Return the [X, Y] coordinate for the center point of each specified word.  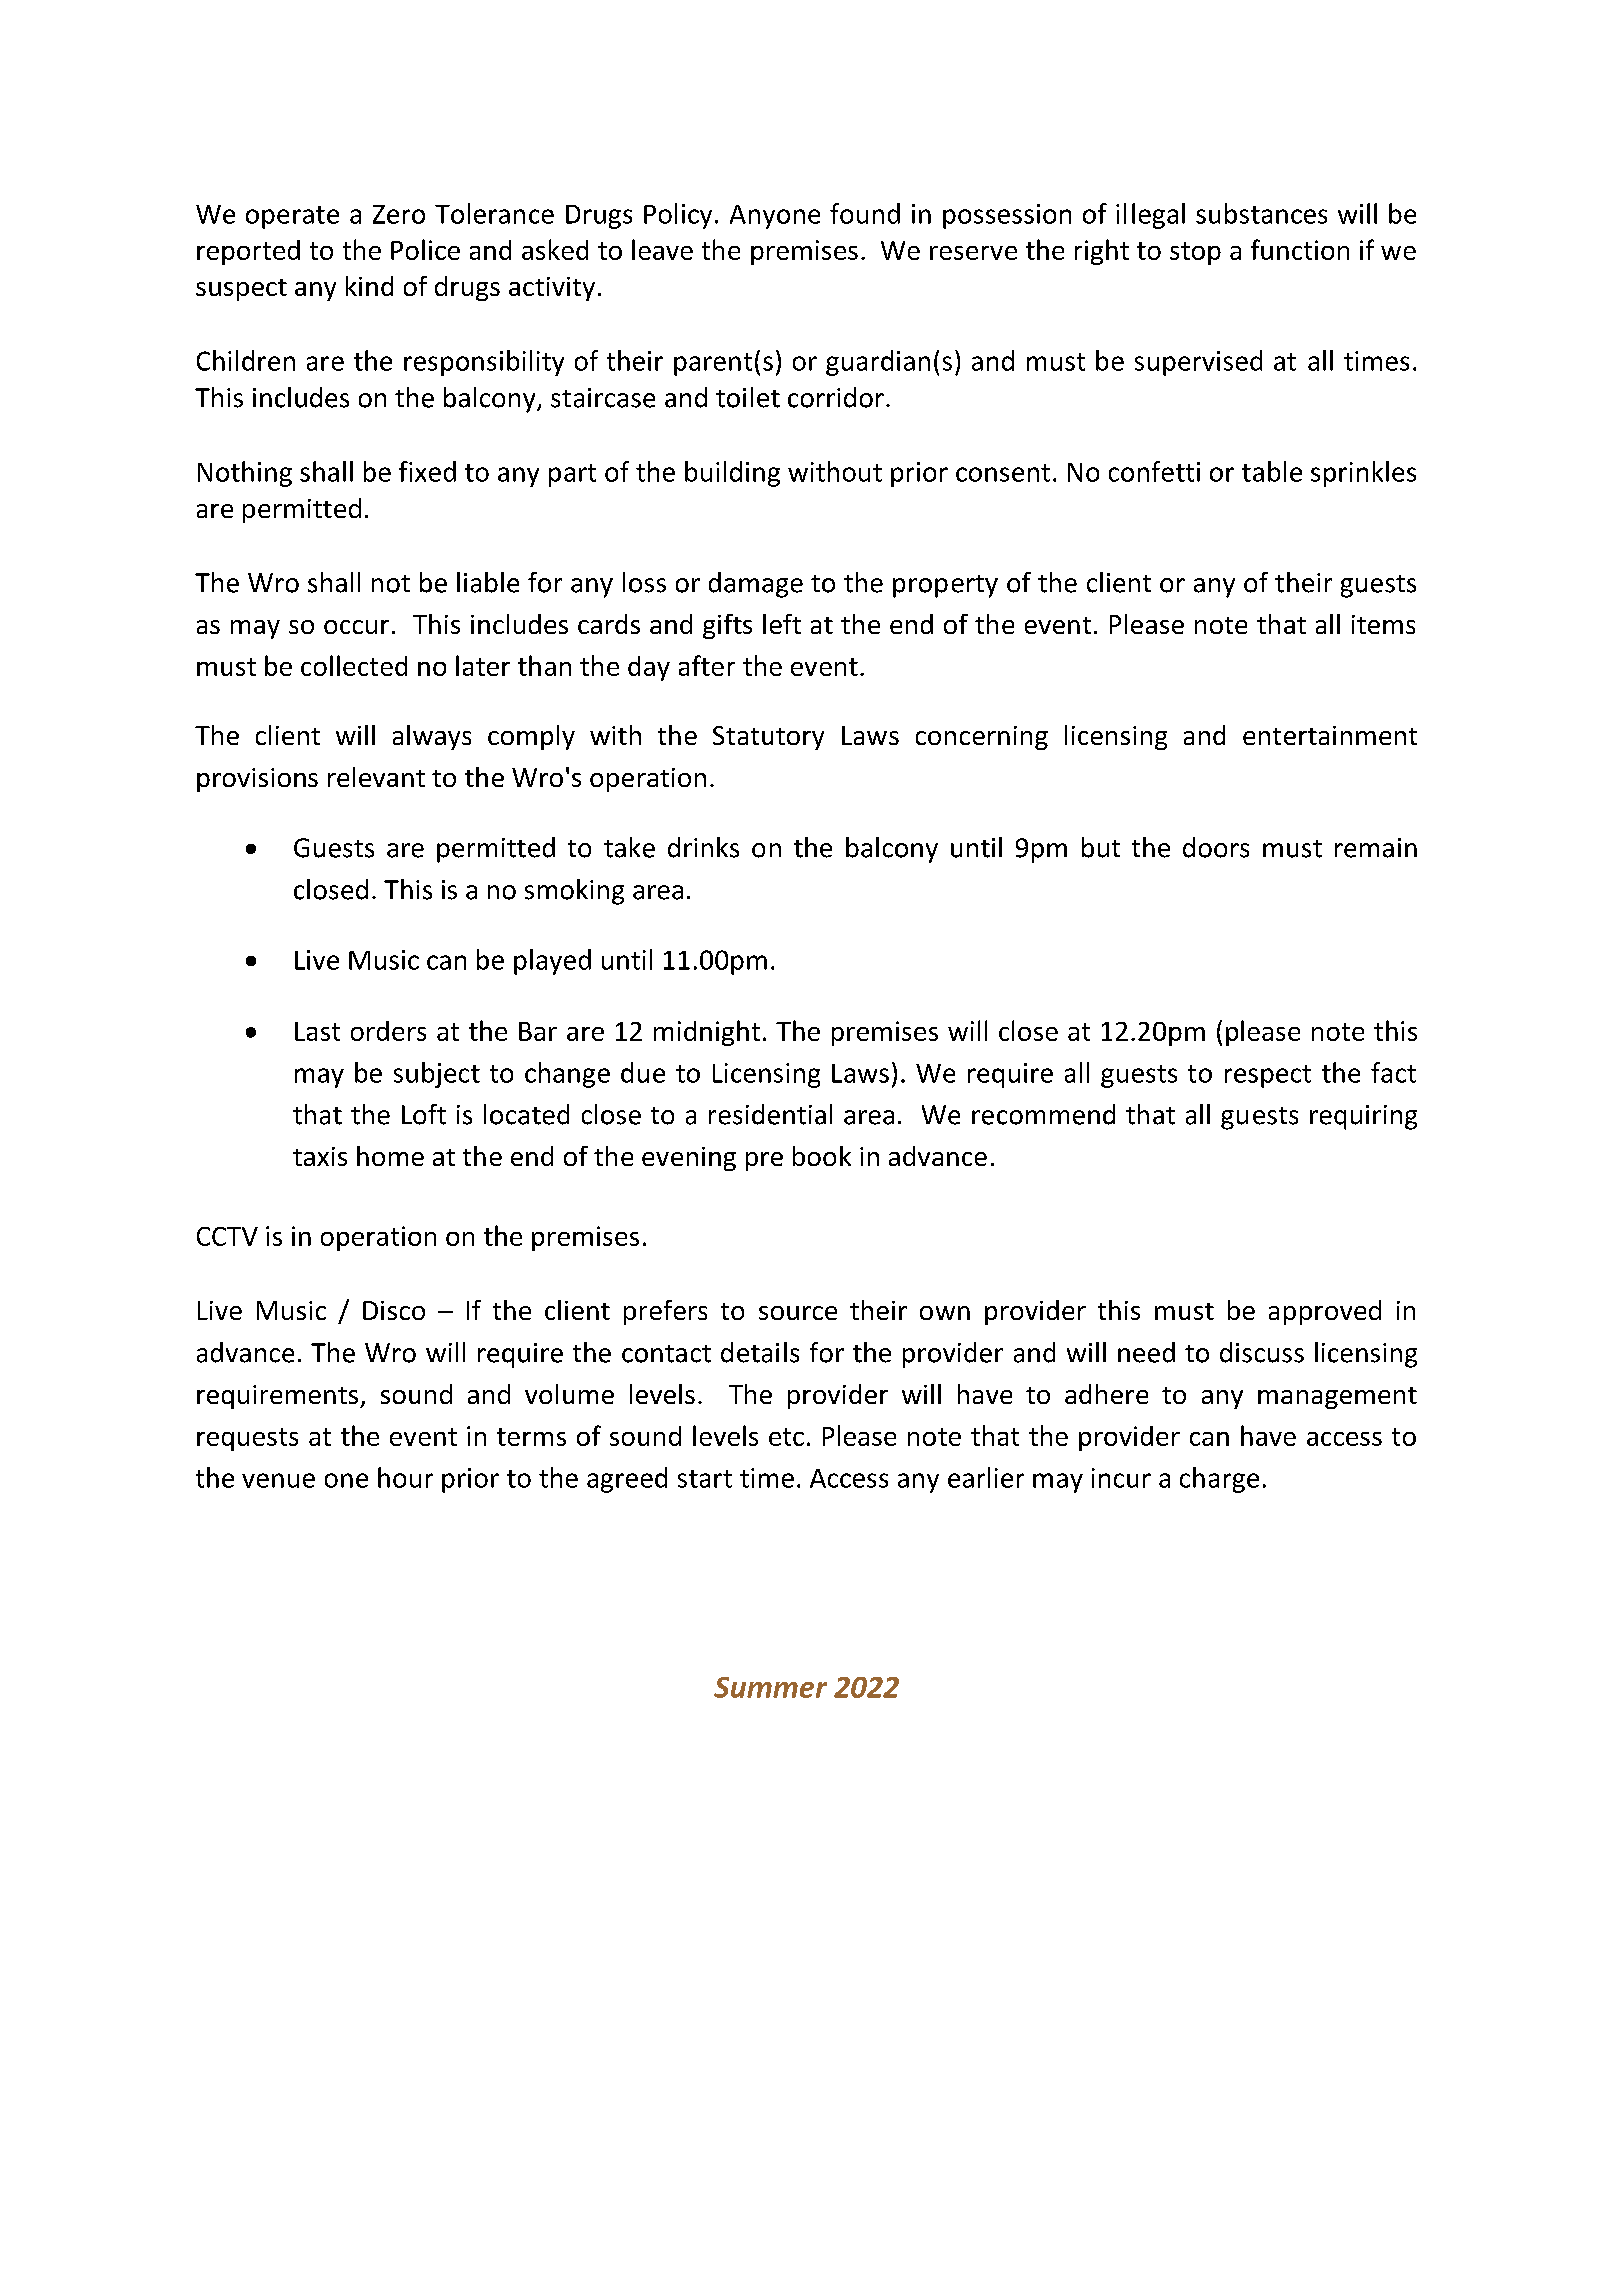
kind [369, 286]
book [822, 1156]
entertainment [1330, 735]
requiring [1363, 1117]
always [432, 737]
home [390, 1156]
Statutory [768, 738]
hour [405, 1477]
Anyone [775, 217]
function [1300, 249]
